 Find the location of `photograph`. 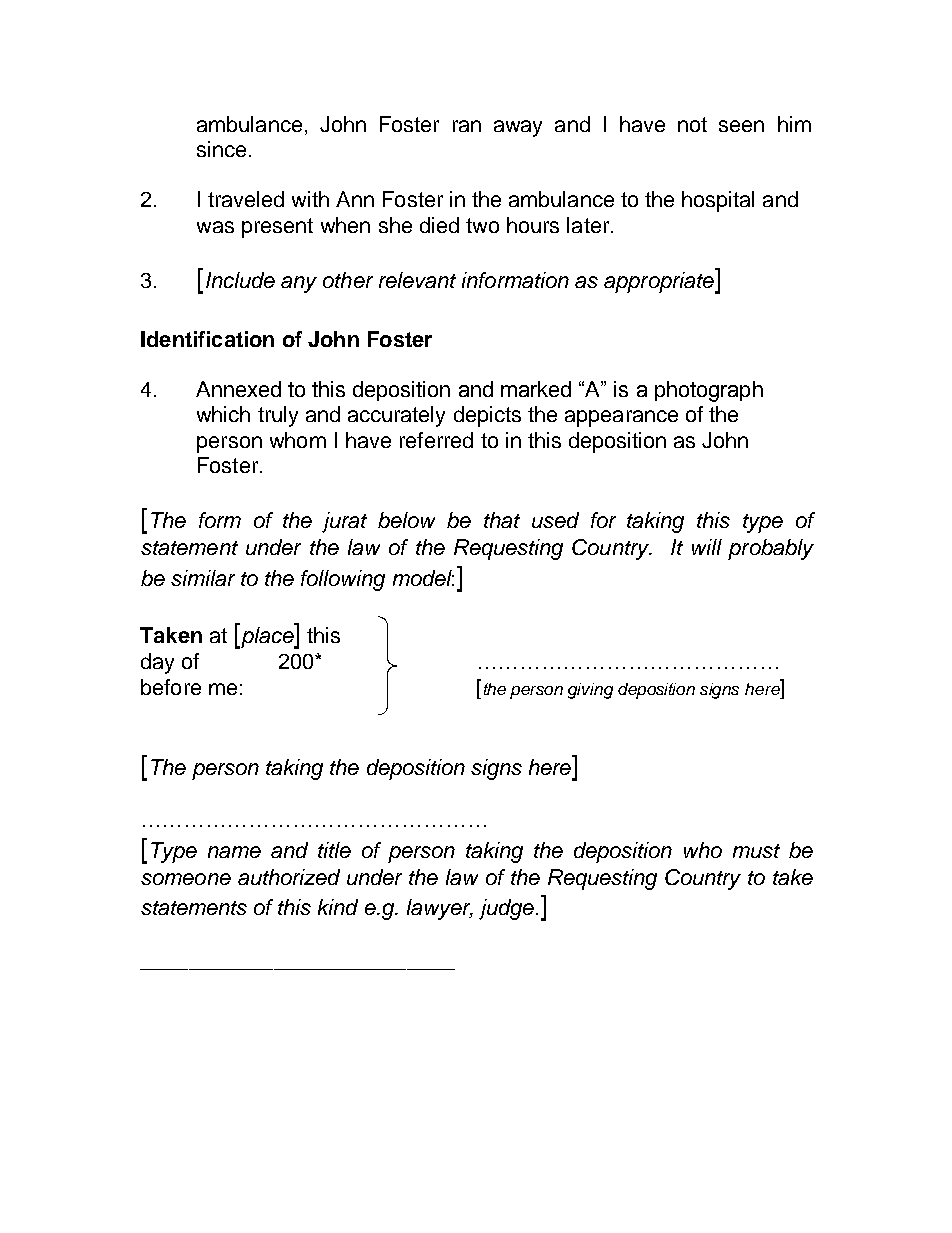

photograph is located at coordinates (709, 391).
